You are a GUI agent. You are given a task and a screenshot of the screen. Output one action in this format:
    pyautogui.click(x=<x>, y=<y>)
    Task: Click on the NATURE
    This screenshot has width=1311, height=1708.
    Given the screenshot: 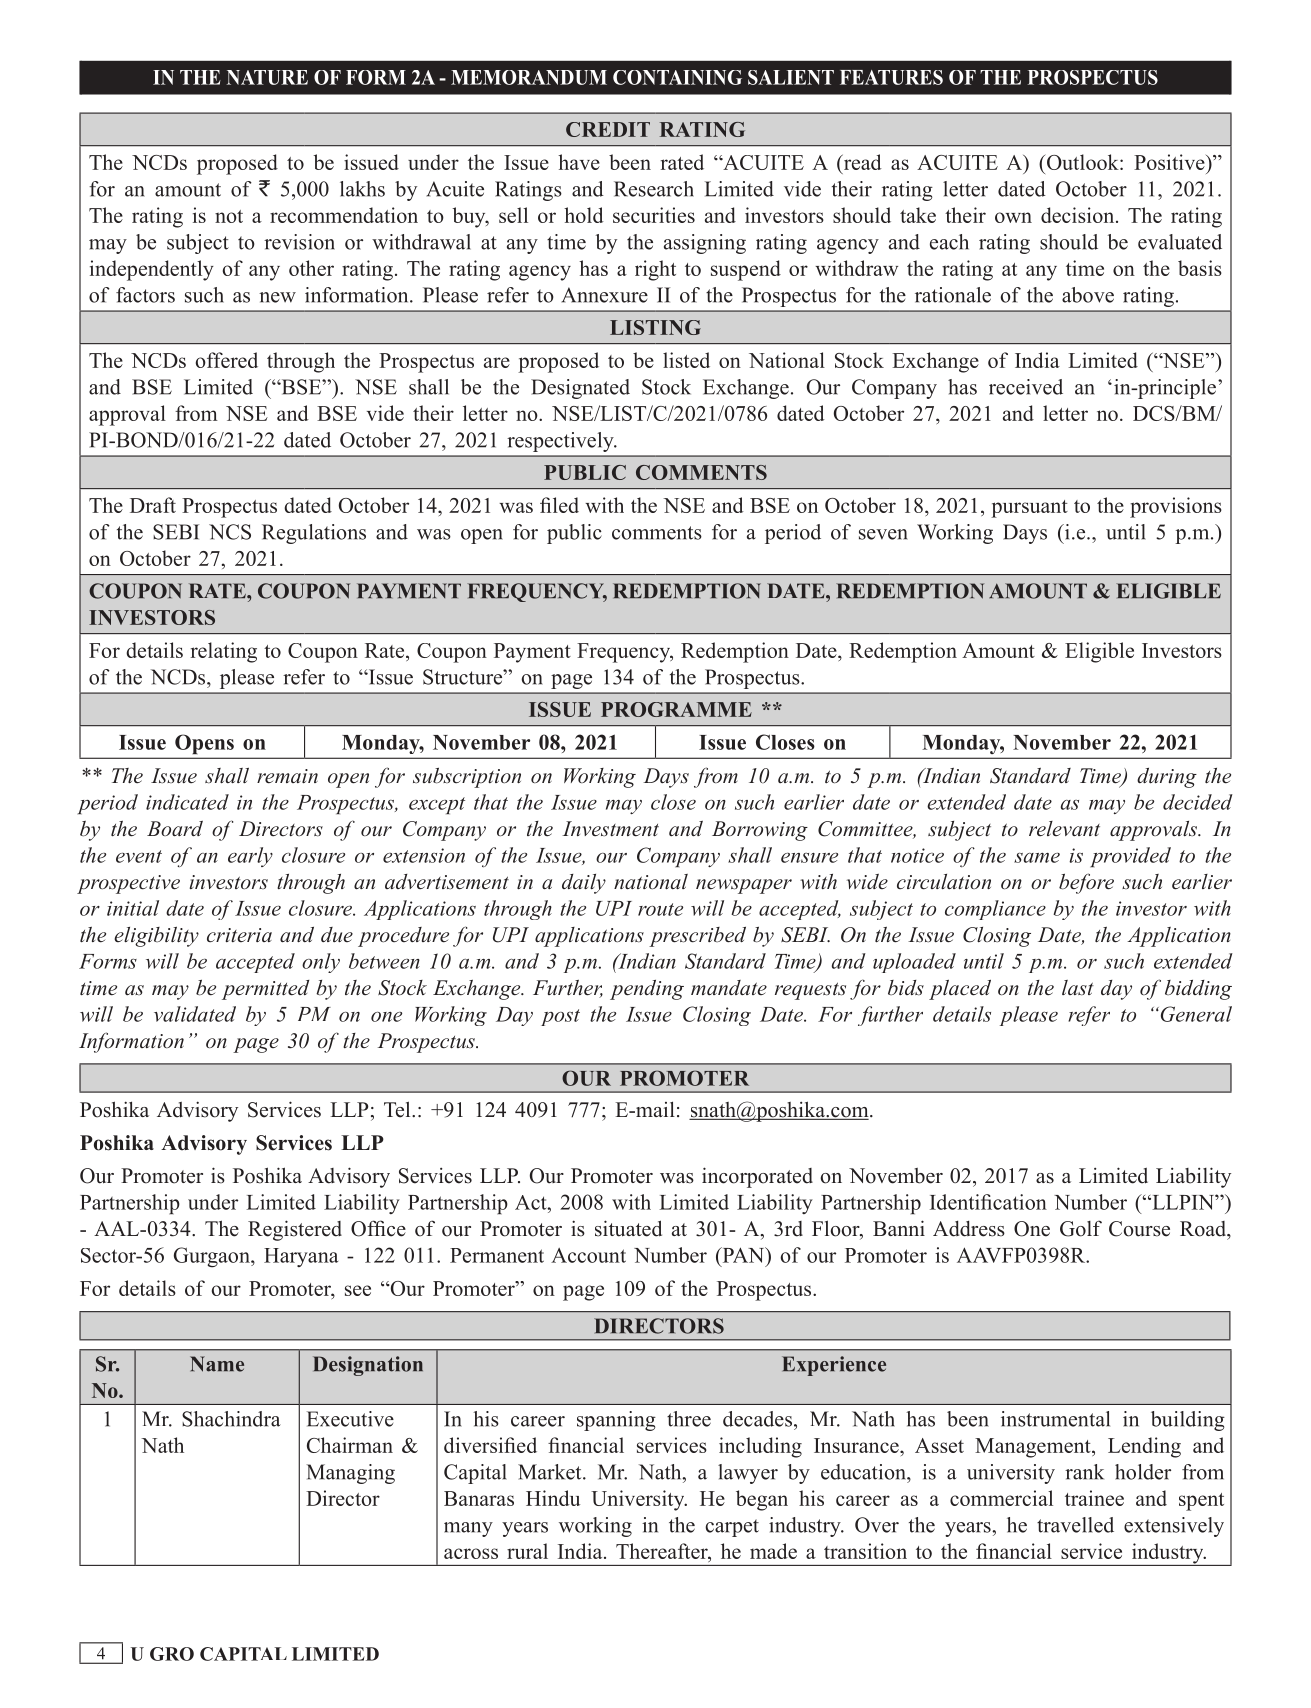 What is the action you would take?
    pyautogui.click(x=267, y=77)
